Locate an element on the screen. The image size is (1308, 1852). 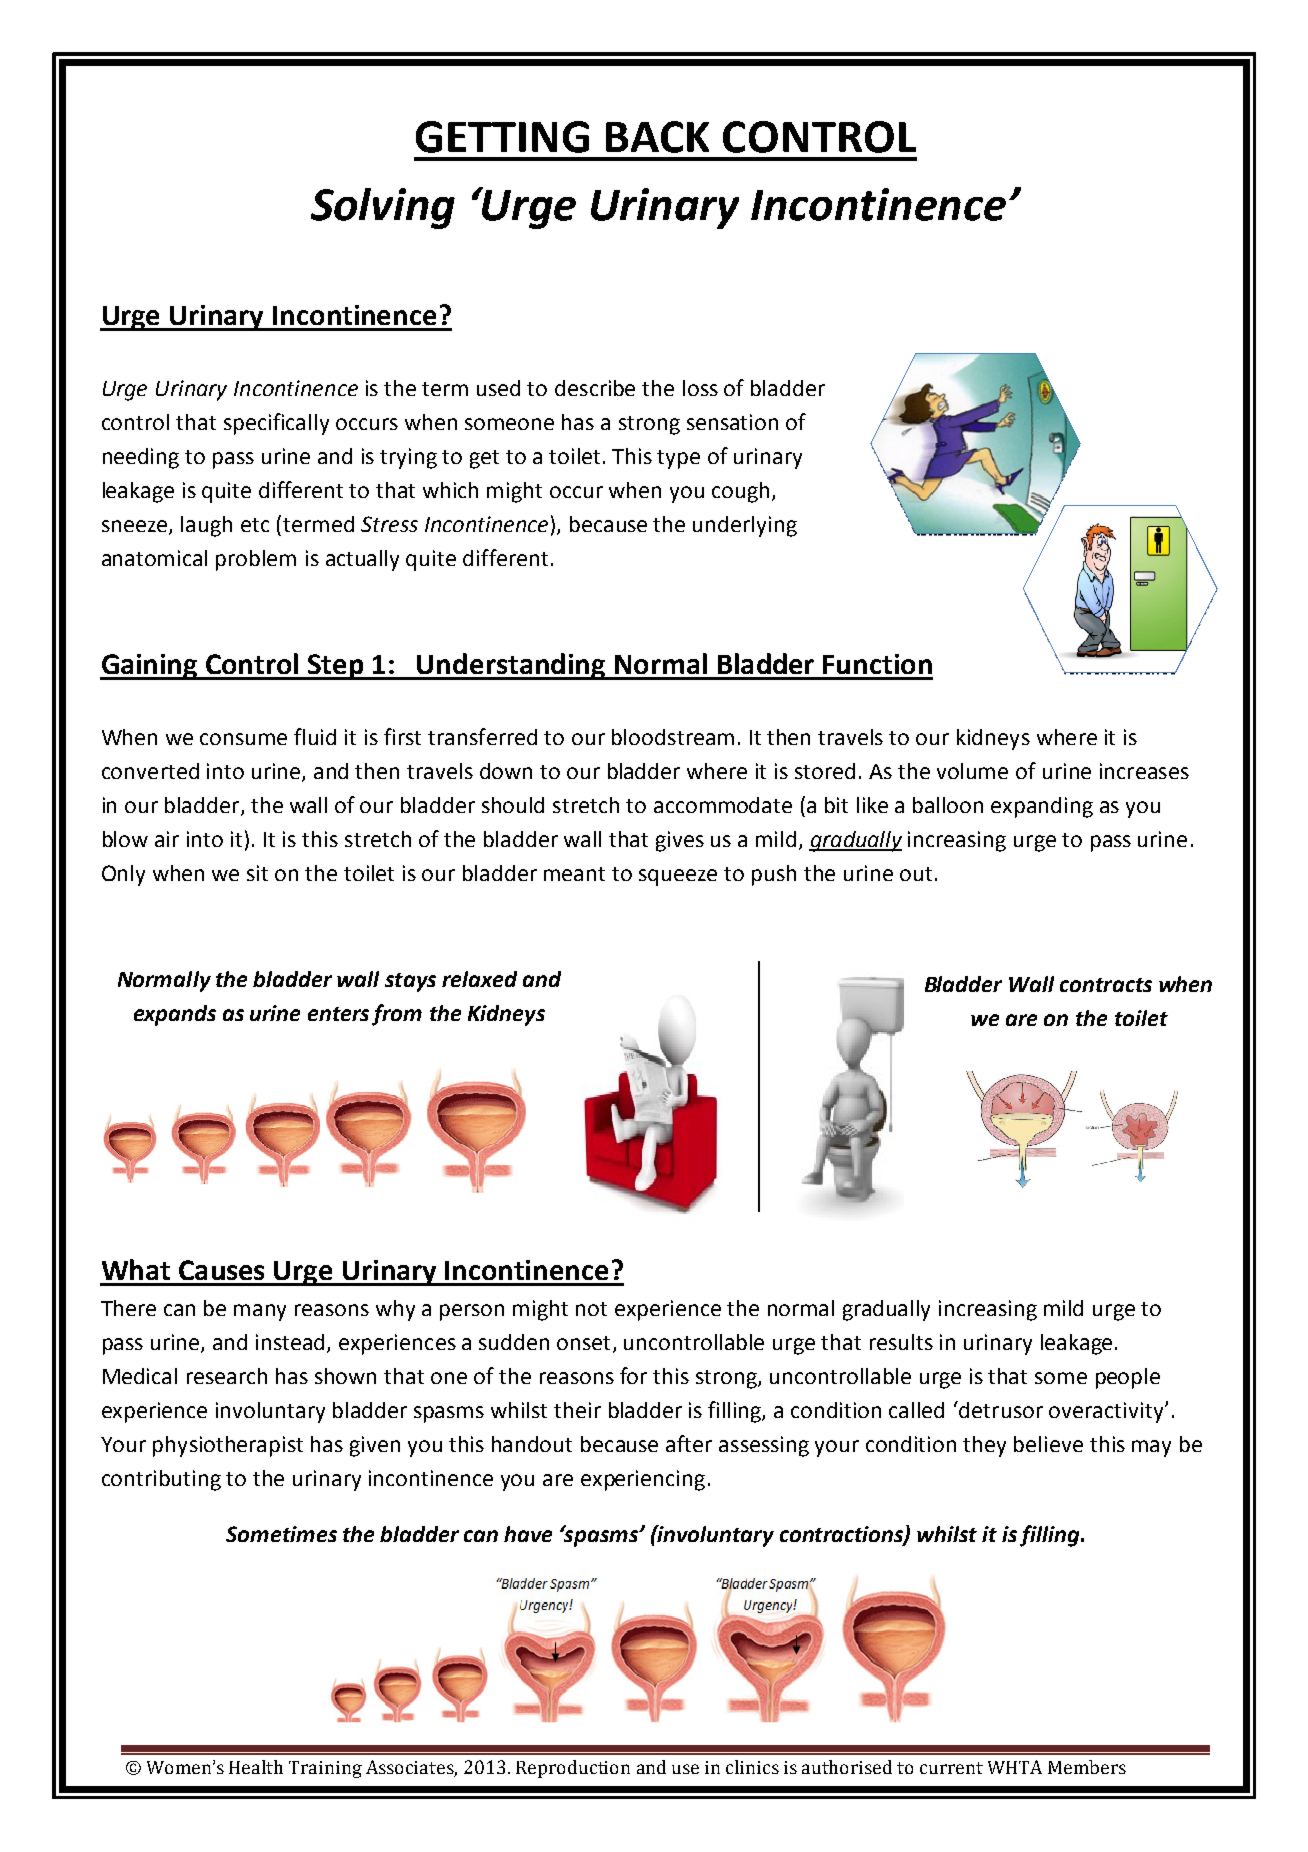
Causes is located at coordinates (221, 1270).
